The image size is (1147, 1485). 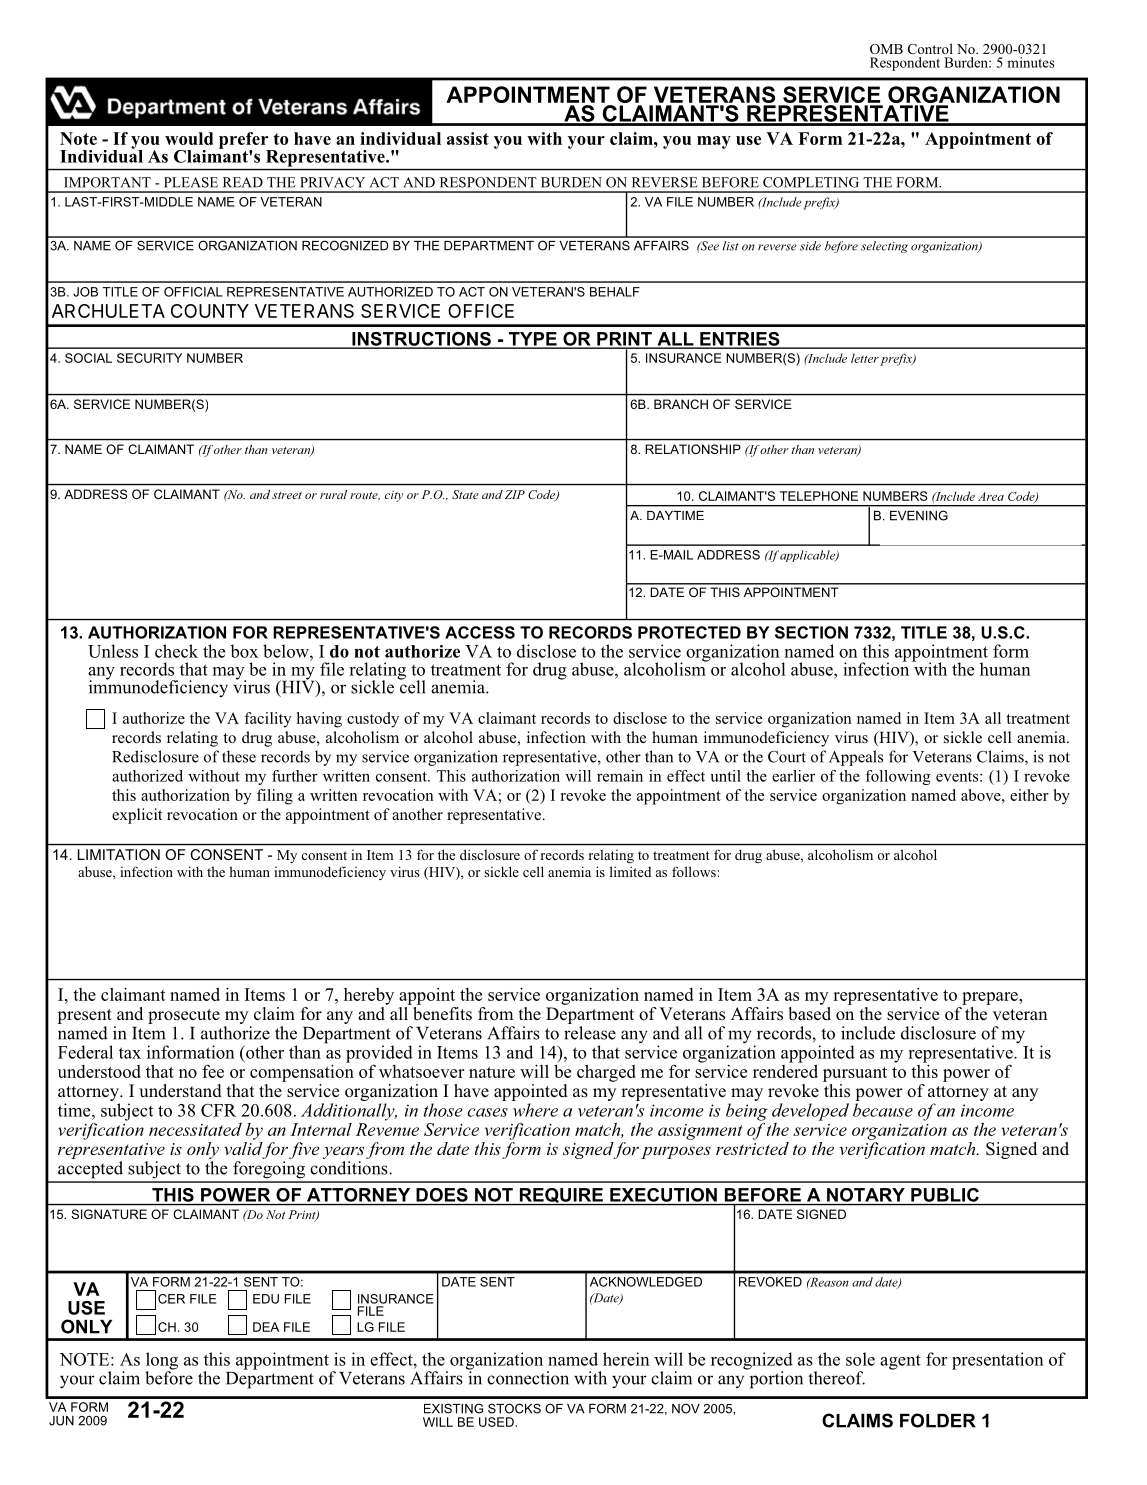 What do you see at coordinates (809, 1012) in the screenshot?
I see `based` at bounding box center [809, 1012].
